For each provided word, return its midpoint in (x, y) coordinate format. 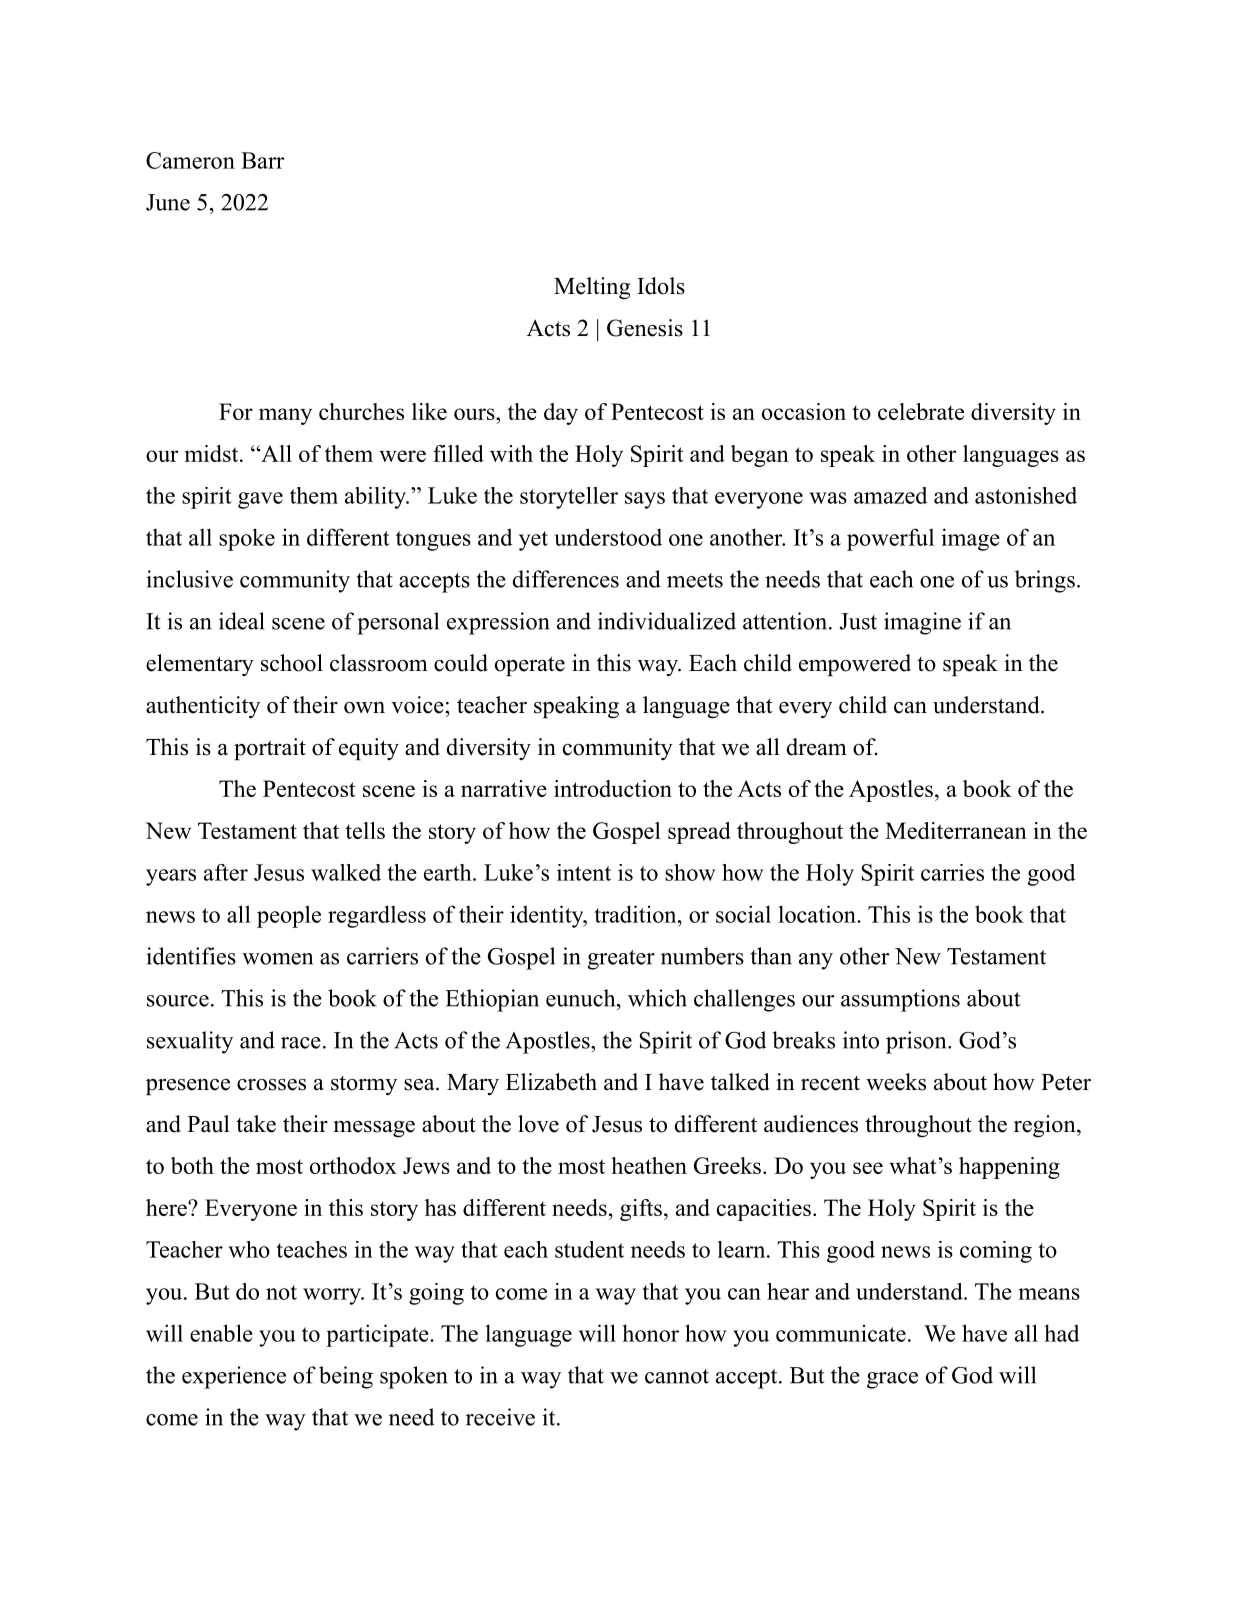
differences (566, 579)
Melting (592, 288)
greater (621, 960)
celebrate (921, 411)
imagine (922, 623)
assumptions (900, 1000)
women (277, 959)
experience (234, 1377)
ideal (241, 621)
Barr (262, 160)
